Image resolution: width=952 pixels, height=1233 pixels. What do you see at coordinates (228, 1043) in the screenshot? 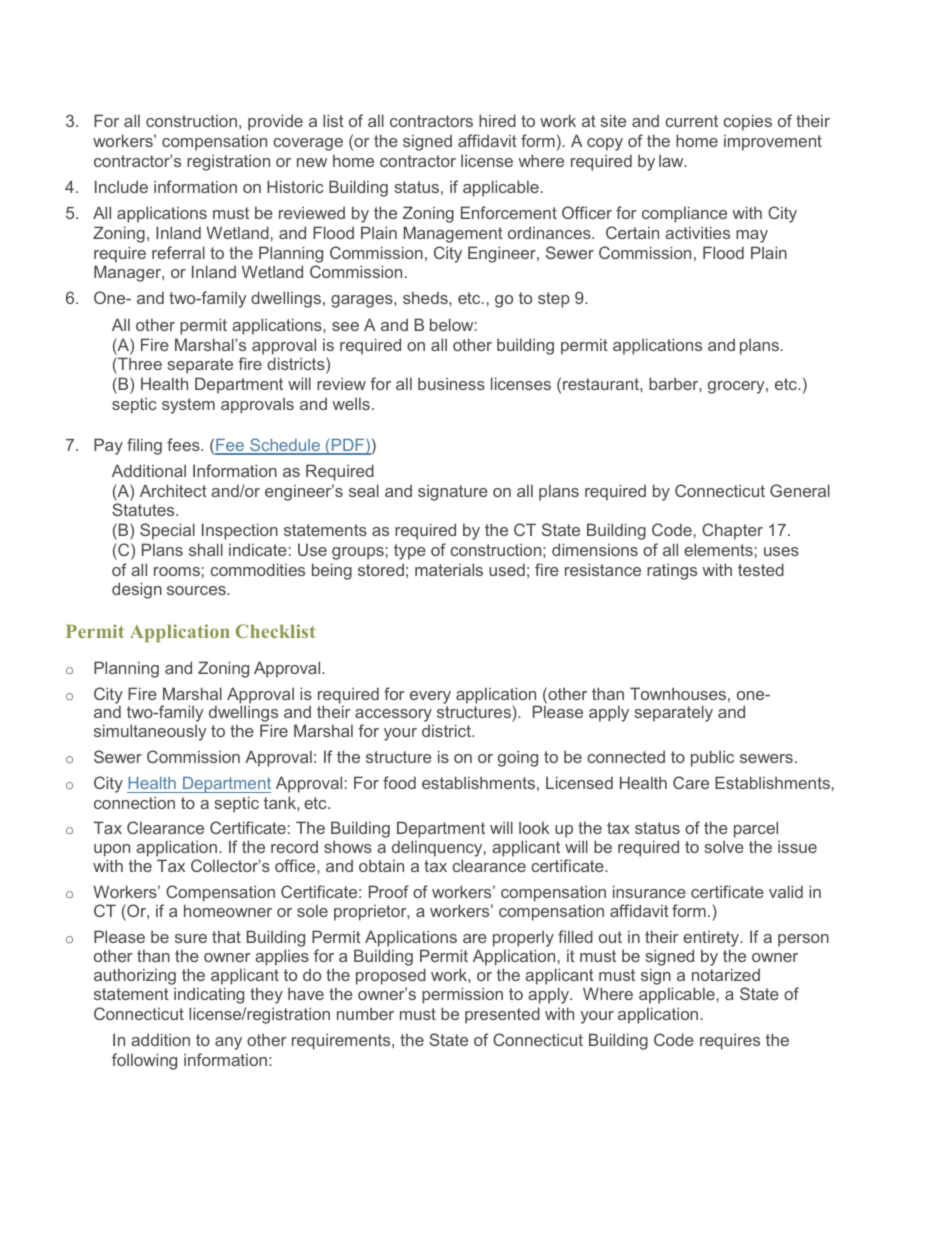
I see `any` at bounding box center [228, 1043].
